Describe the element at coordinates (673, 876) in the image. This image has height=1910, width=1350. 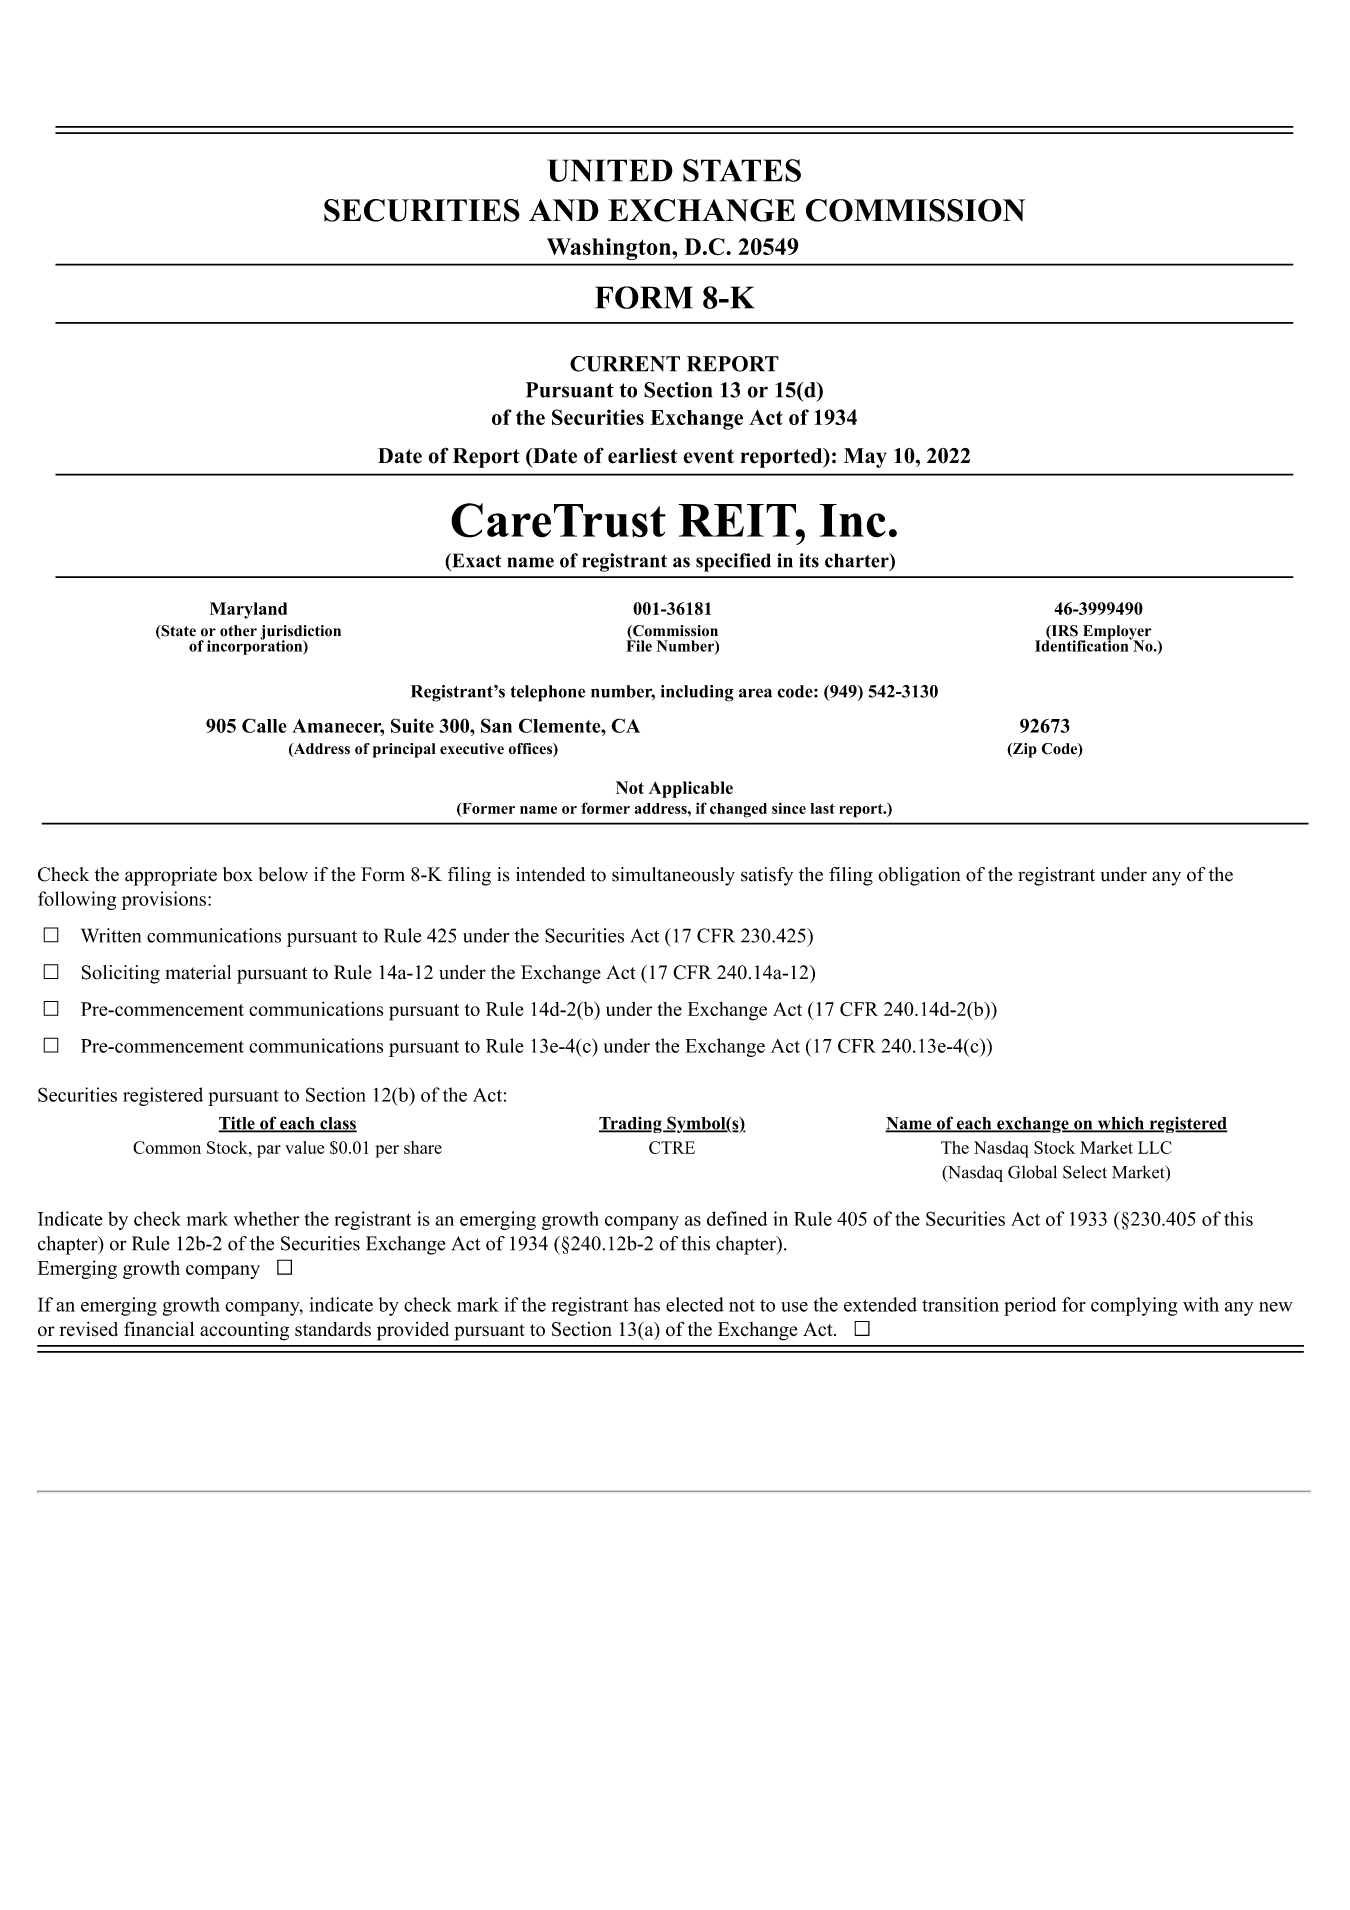
I see `simultaneously` at that location.
